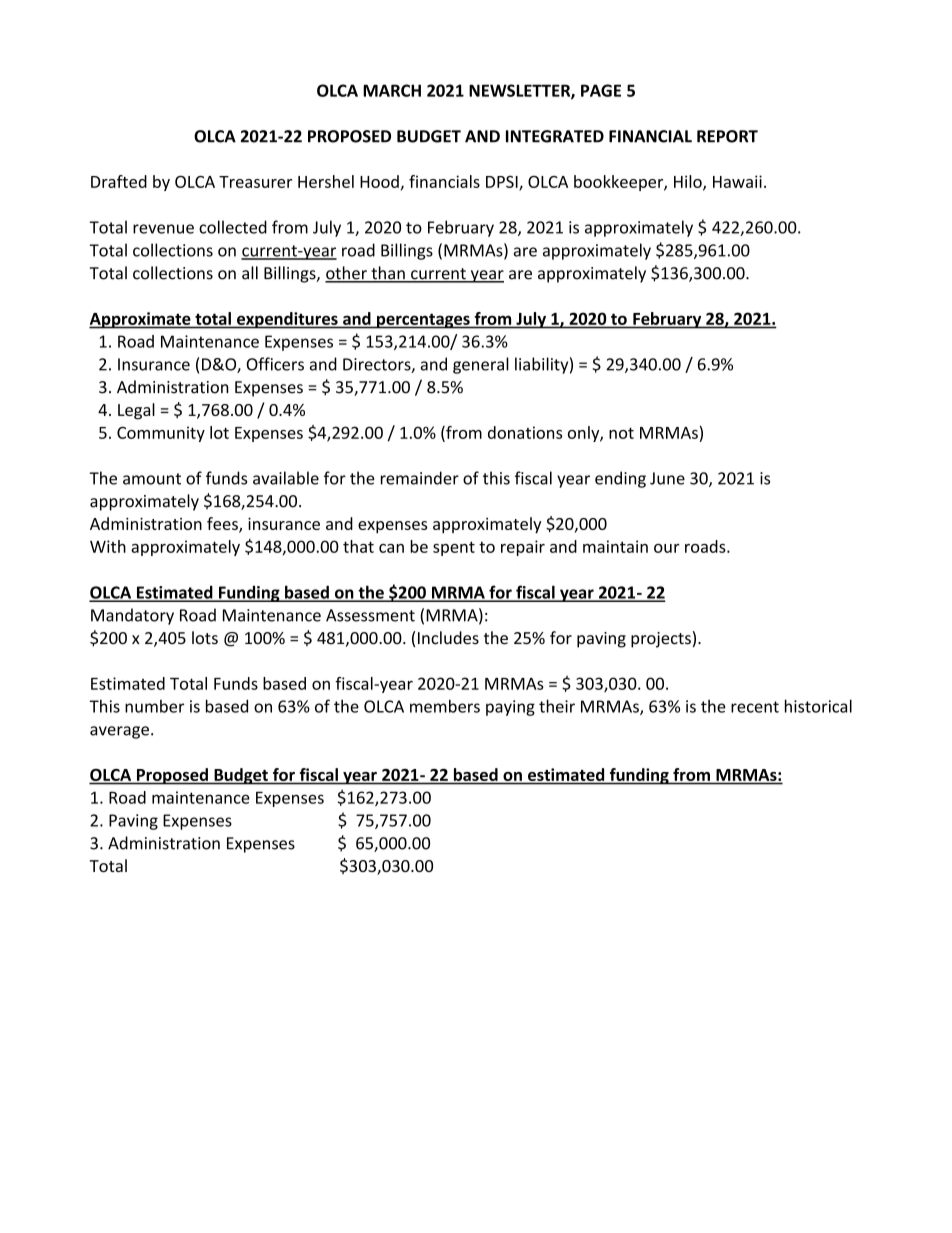  What do you see at coordinates (392, 90) in the screenshot?
I see `MARCH` at bounding box center [392, 90].
